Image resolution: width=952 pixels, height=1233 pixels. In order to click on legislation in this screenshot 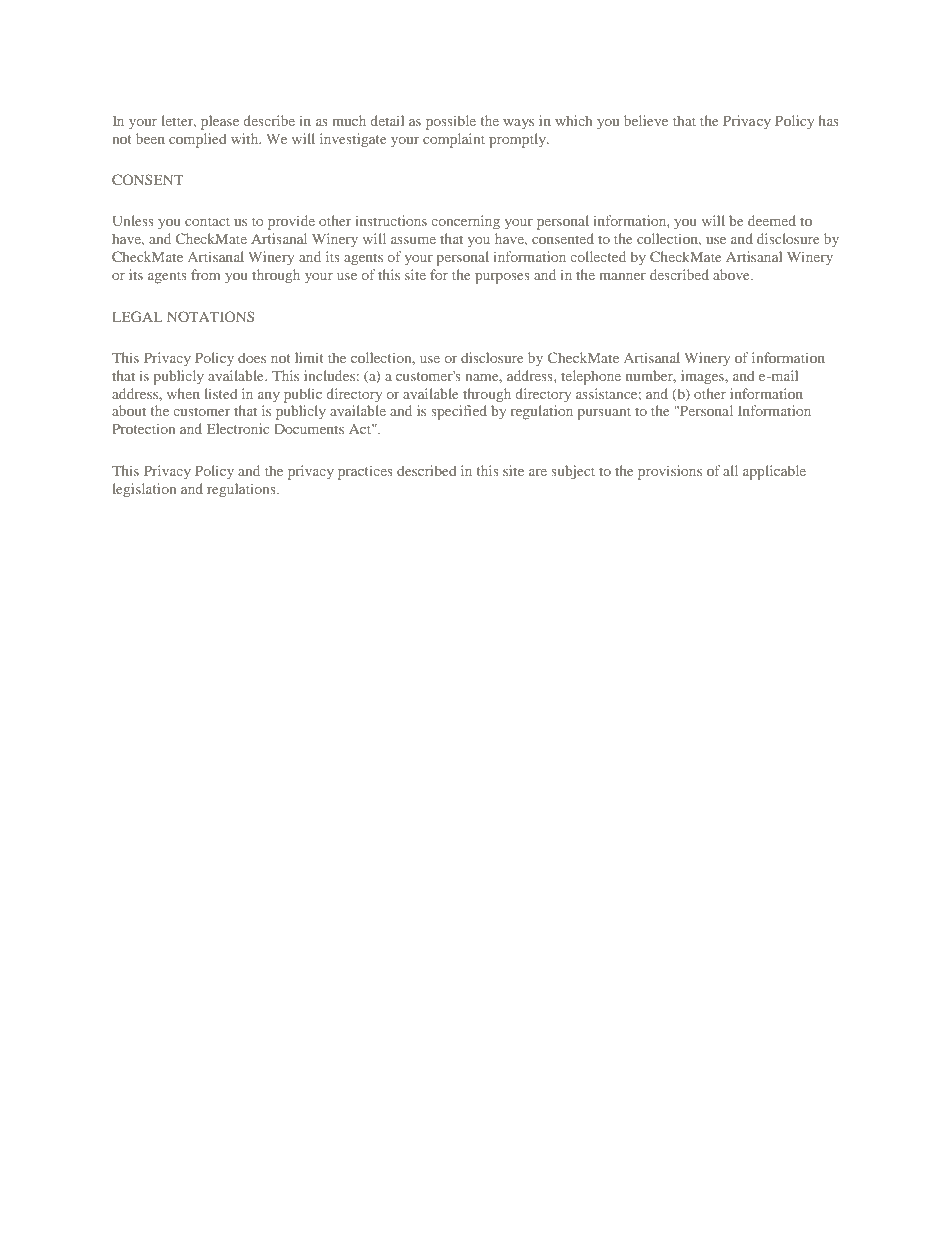, I will do `click(144, 490)`.
